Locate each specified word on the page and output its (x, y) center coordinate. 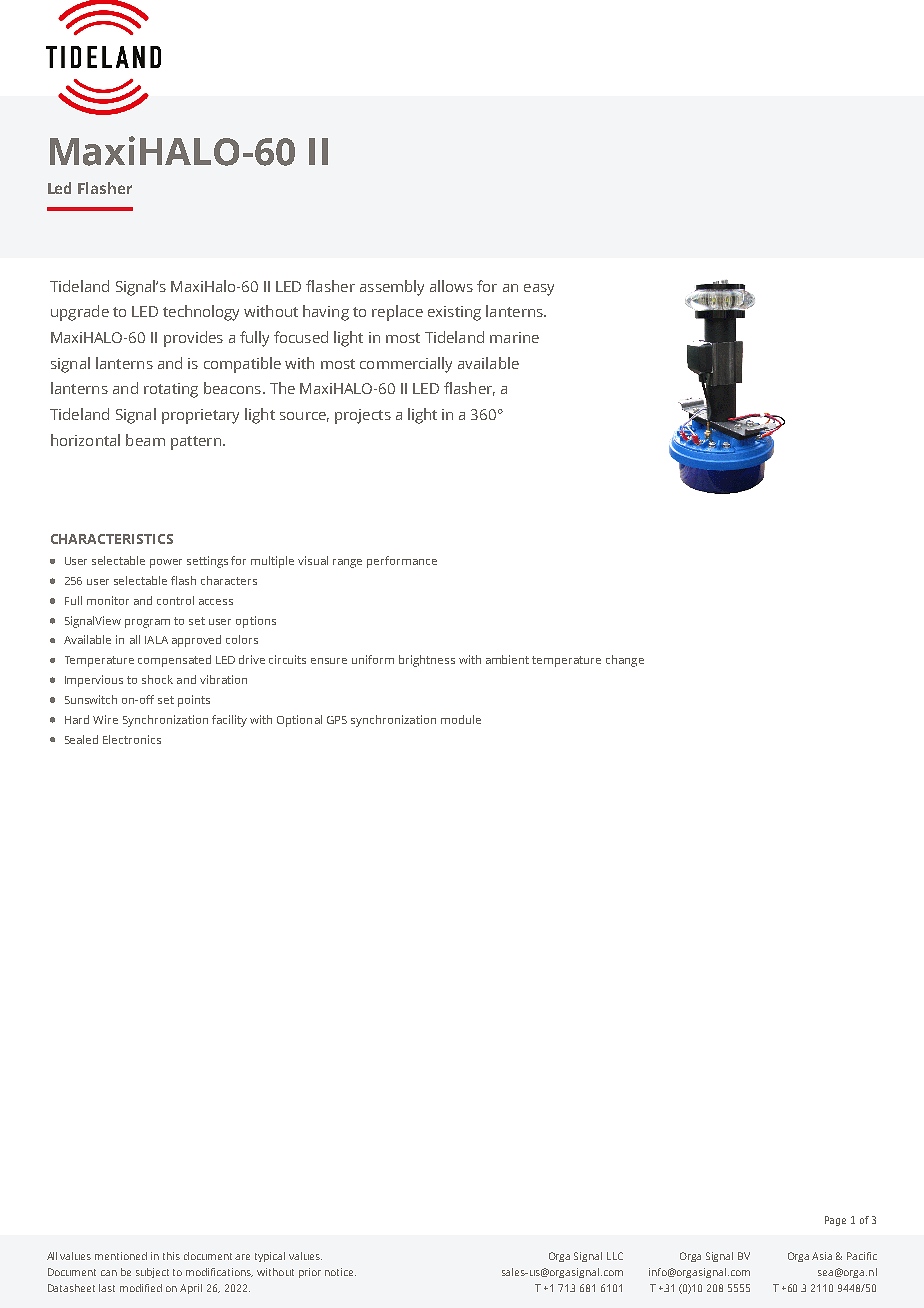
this (171, 1256)
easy (539, 290)
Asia (822, 1256)
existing (454, 313)
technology (201, 313)
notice (340, 1272)
